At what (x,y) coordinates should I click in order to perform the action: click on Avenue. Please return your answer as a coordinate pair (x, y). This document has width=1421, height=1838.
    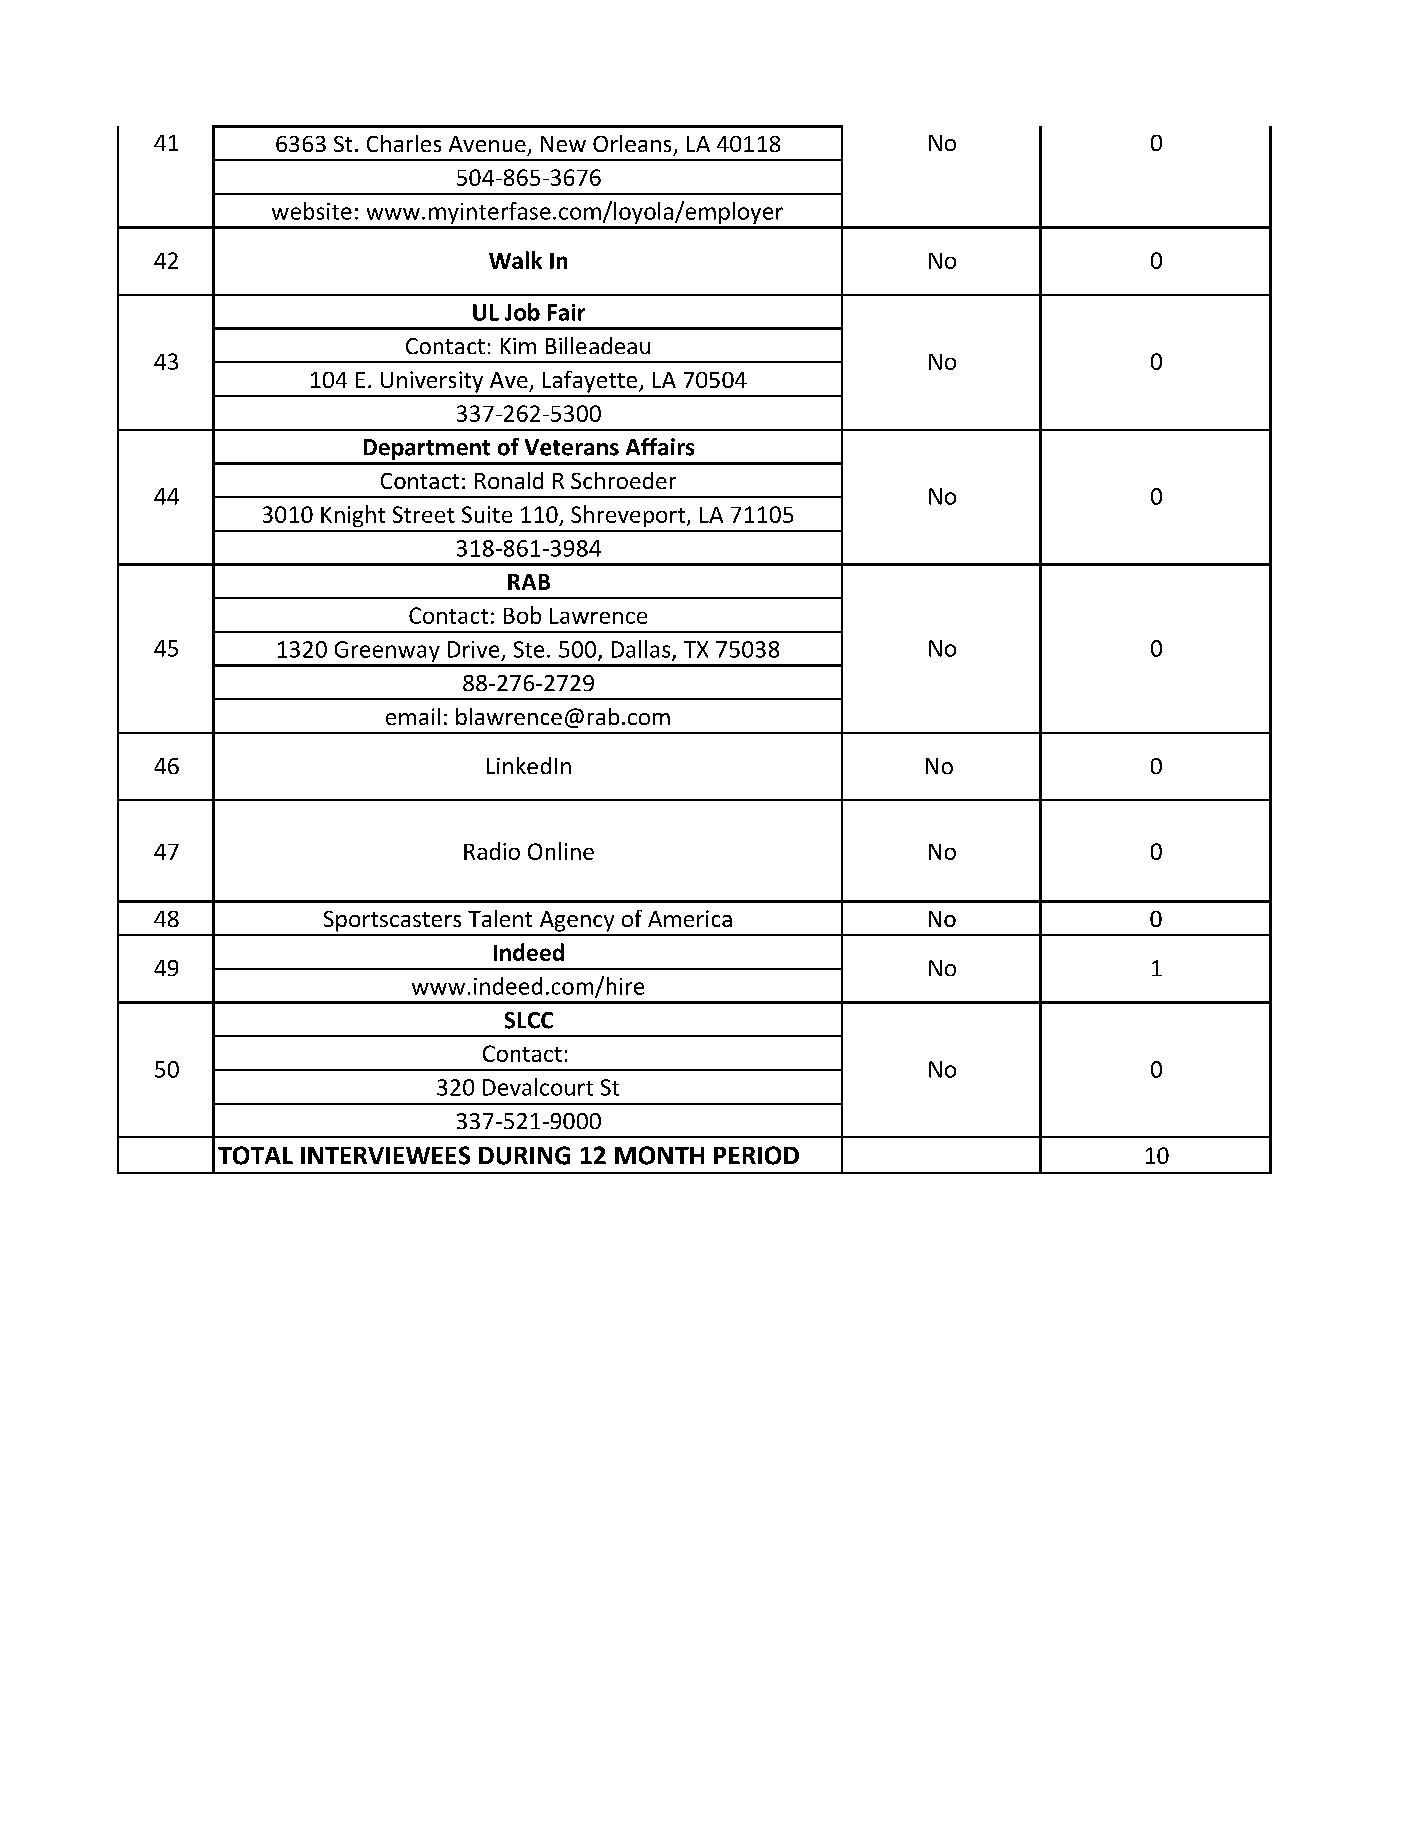
    Looking at the image, I should click on (487, 144).
